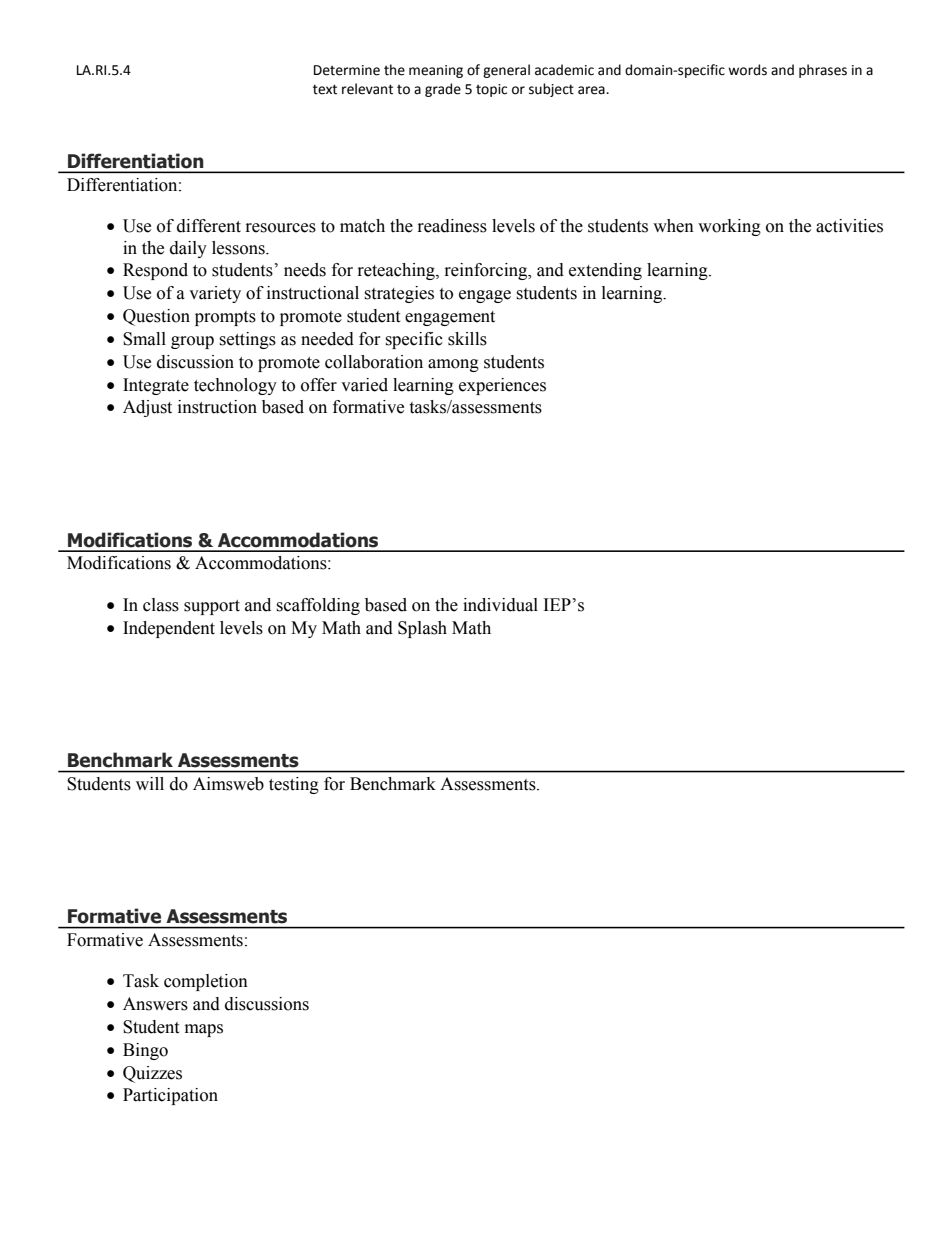  I want to click on words, so click(747, 70).
